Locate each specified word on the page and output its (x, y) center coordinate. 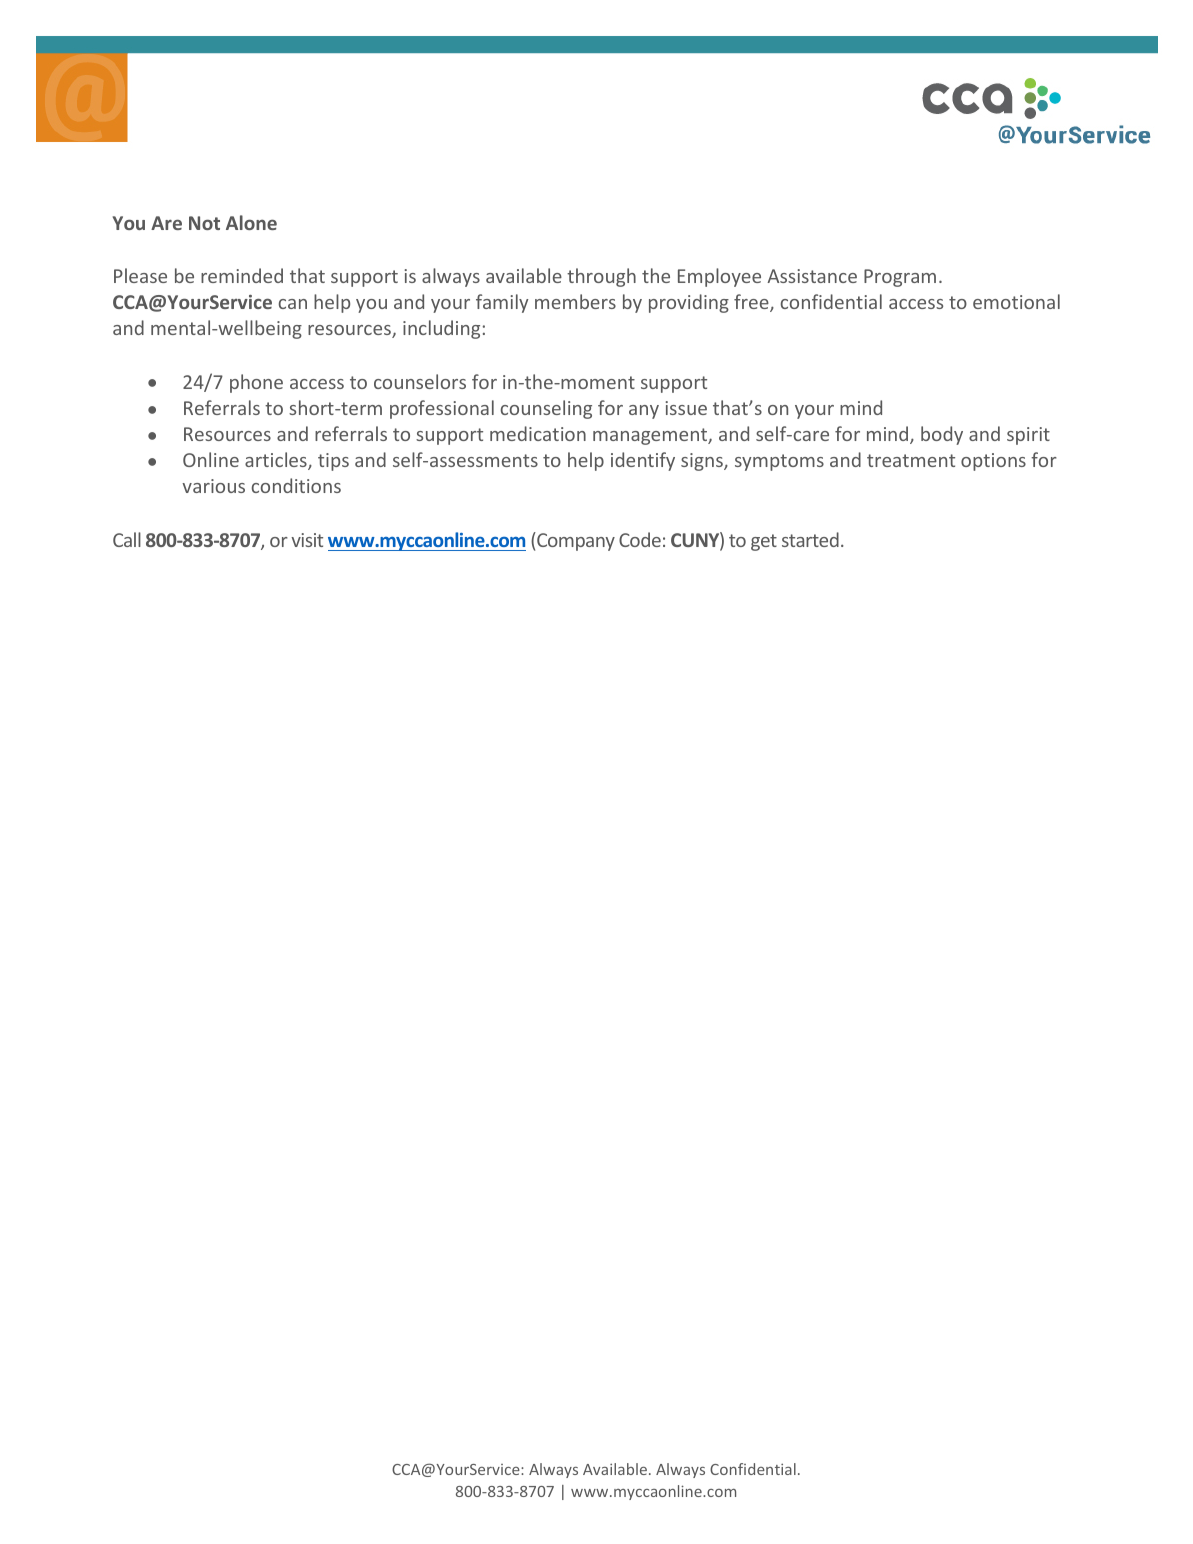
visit (307, 540)
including (441, 329)
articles (277, 461)
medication (538, 433)
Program (900, 278)
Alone (251, 222)
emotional (1016, 301)
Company (575, 541)
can (293, 304)
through (601, 277)
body (942, 435)
